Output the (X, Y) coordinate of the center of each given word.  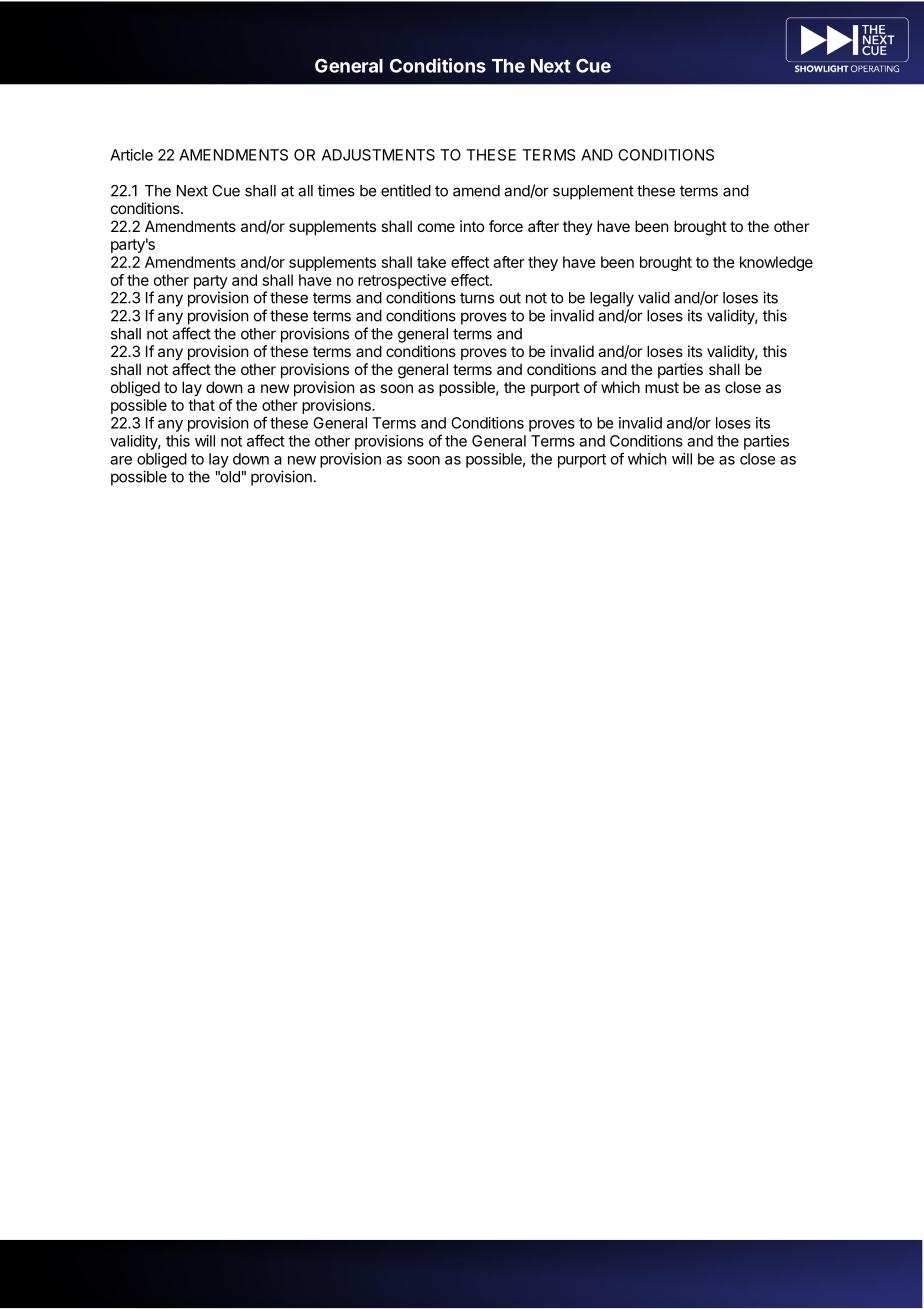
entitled (406, 190)
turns (477, 298)
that (201, 405)
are (121, 460)
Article (131, 155)
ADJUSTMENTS (378, 155)
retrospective (402, 281)
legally (612, 299)
